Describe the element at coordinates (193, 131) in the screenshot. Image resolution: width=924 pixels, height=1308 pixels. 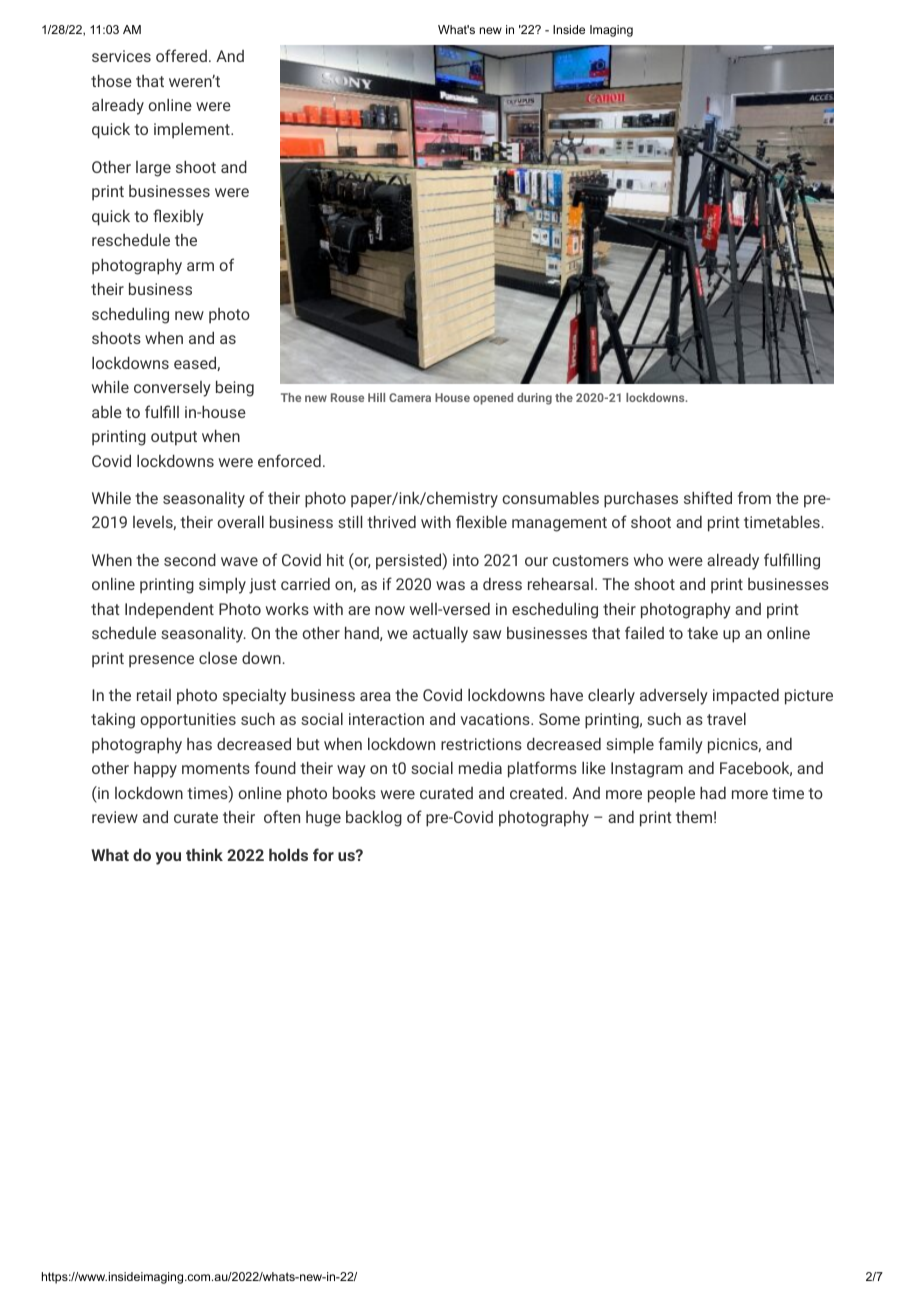
I see `implement` at that location.
